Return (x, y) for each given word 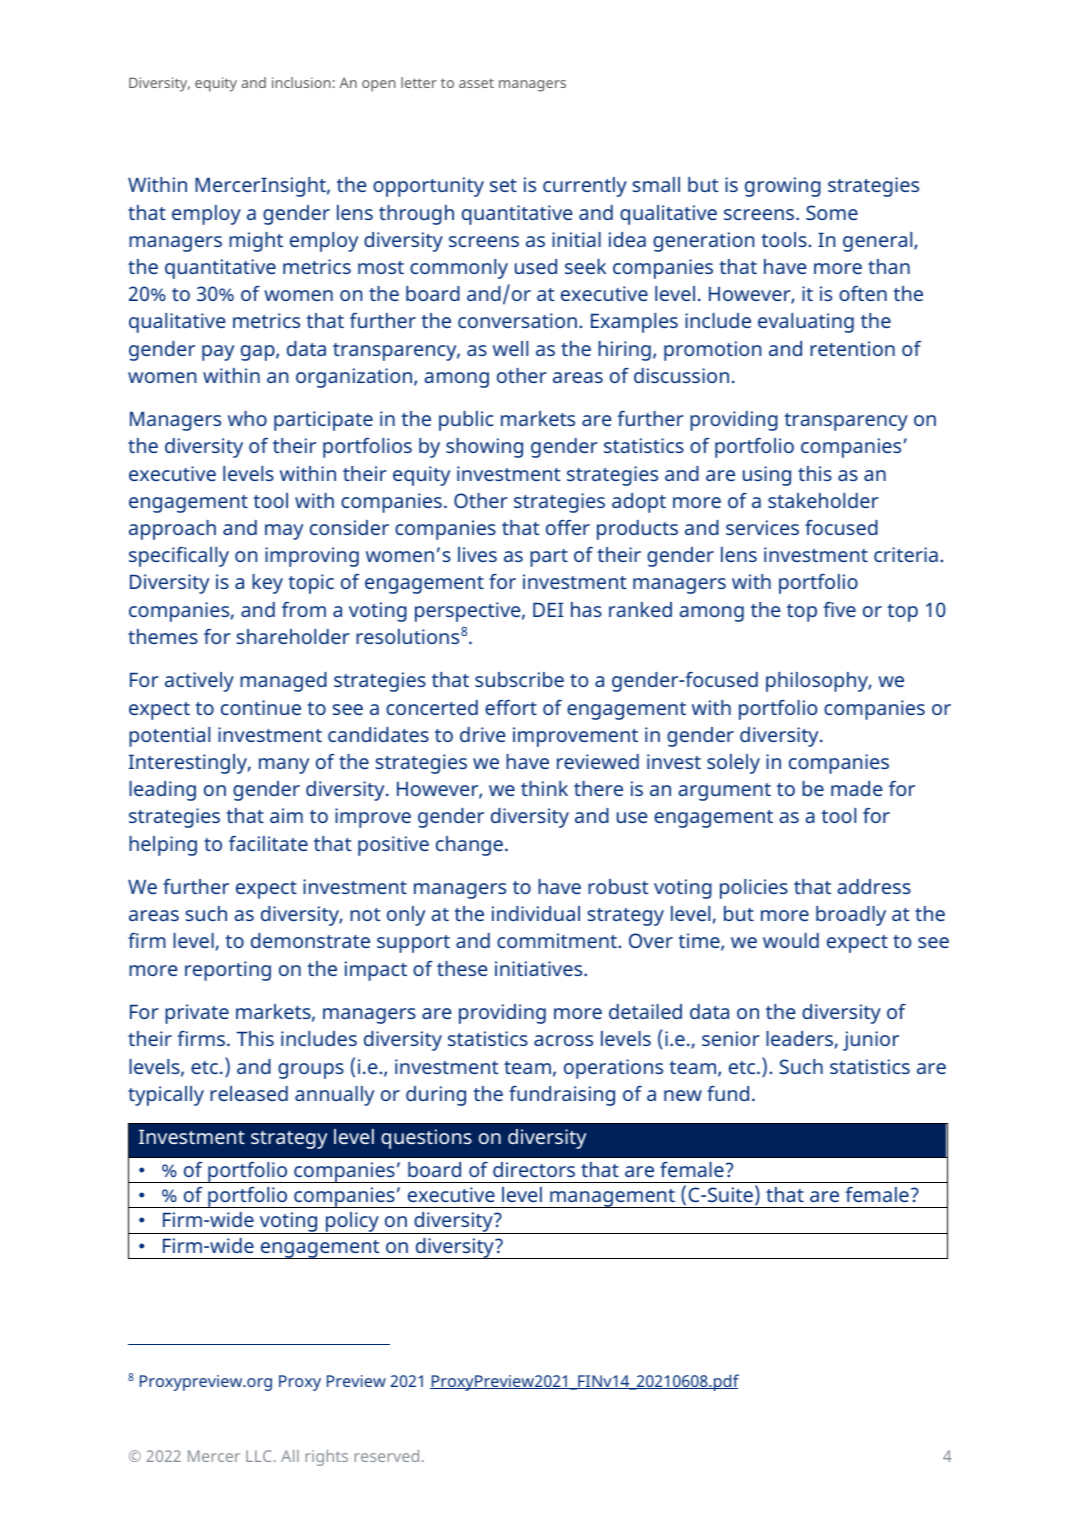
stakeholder (823, 500)
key (267, 584)
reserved (387, 1456)
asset (476, 83)
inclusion (301, 82)
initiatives (540, 968)
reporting (228, 971)
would (791, 940)
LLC (259, 1456)
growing (783, 187)
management (612, 1198)
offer (568, 527)
